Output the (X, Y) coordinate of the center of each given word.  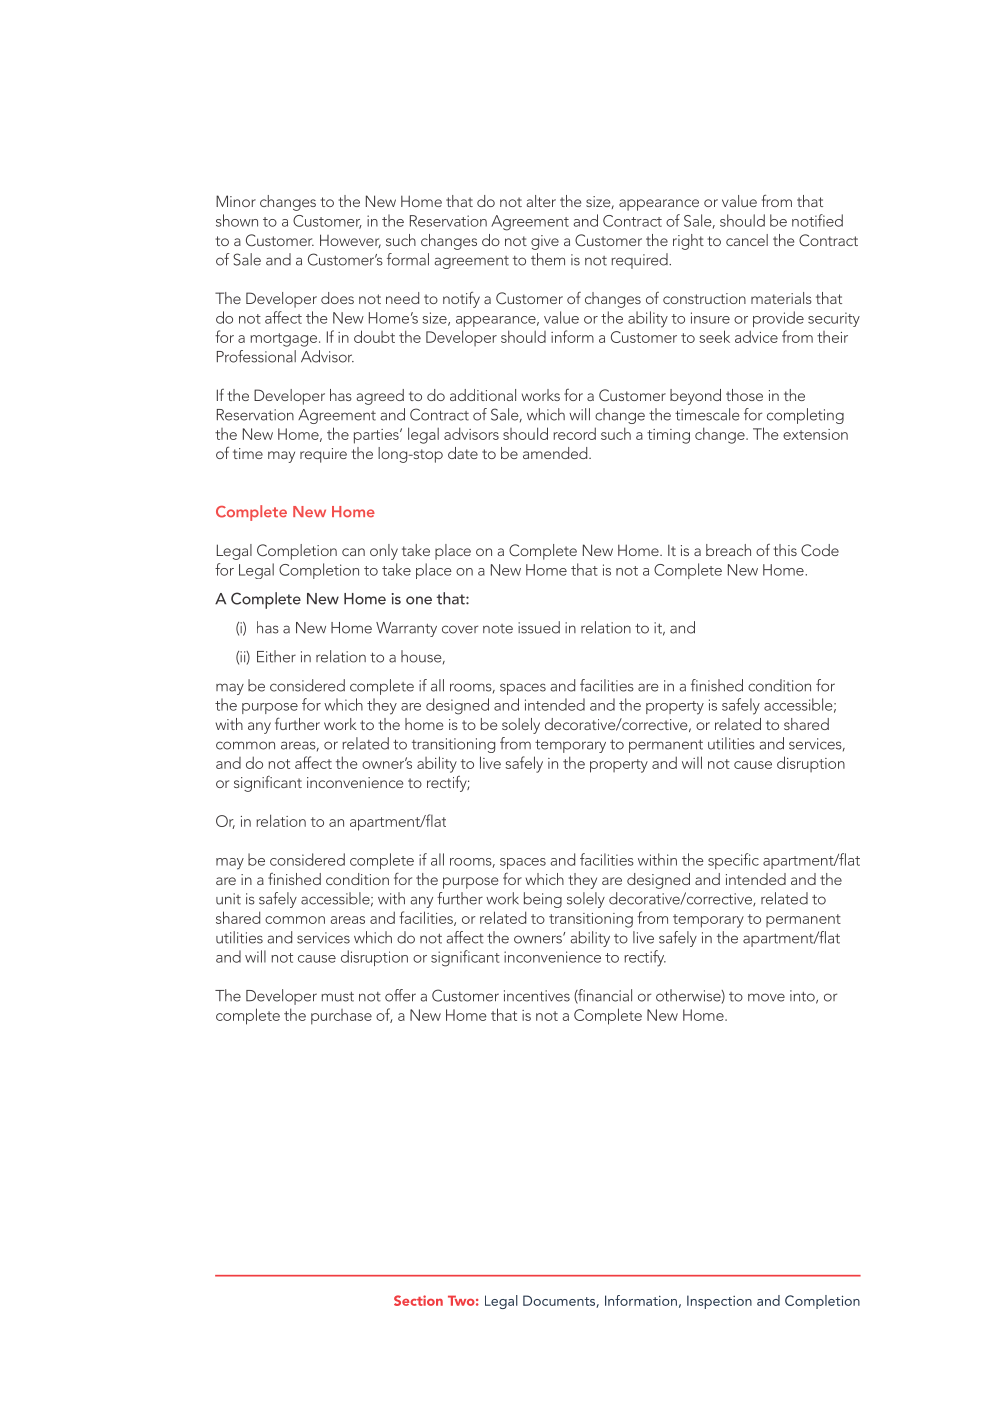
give (545, 242)
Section (418, 1300)
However (350, 241)
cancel (747, 240)
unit (228, 899)
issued (539, 627)
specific (733, 861)
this (785, 550)
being (543, 900)
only (384, 552)
